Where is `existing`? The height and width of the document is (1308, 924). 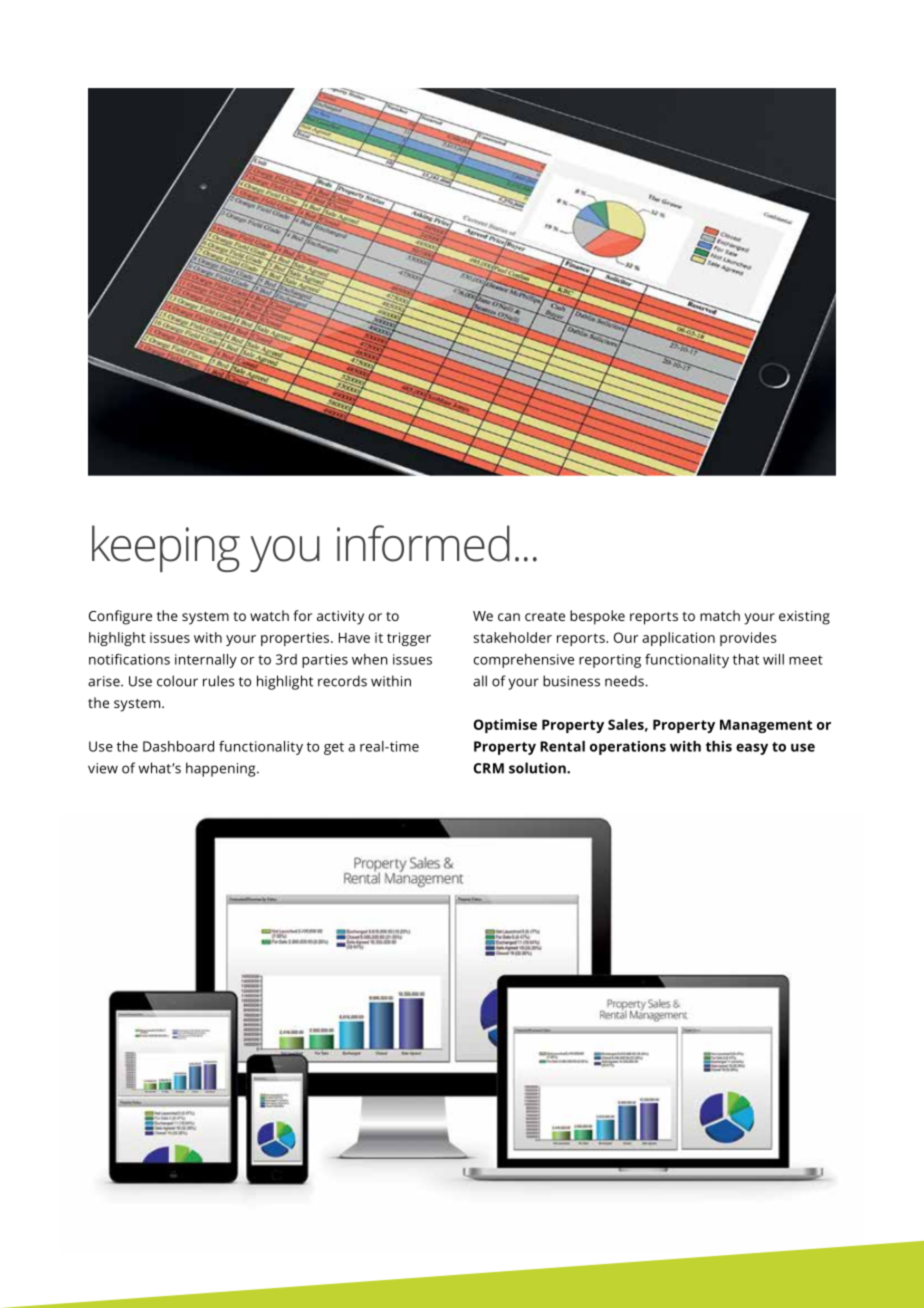 existing is located at coordinates (804, 618).
